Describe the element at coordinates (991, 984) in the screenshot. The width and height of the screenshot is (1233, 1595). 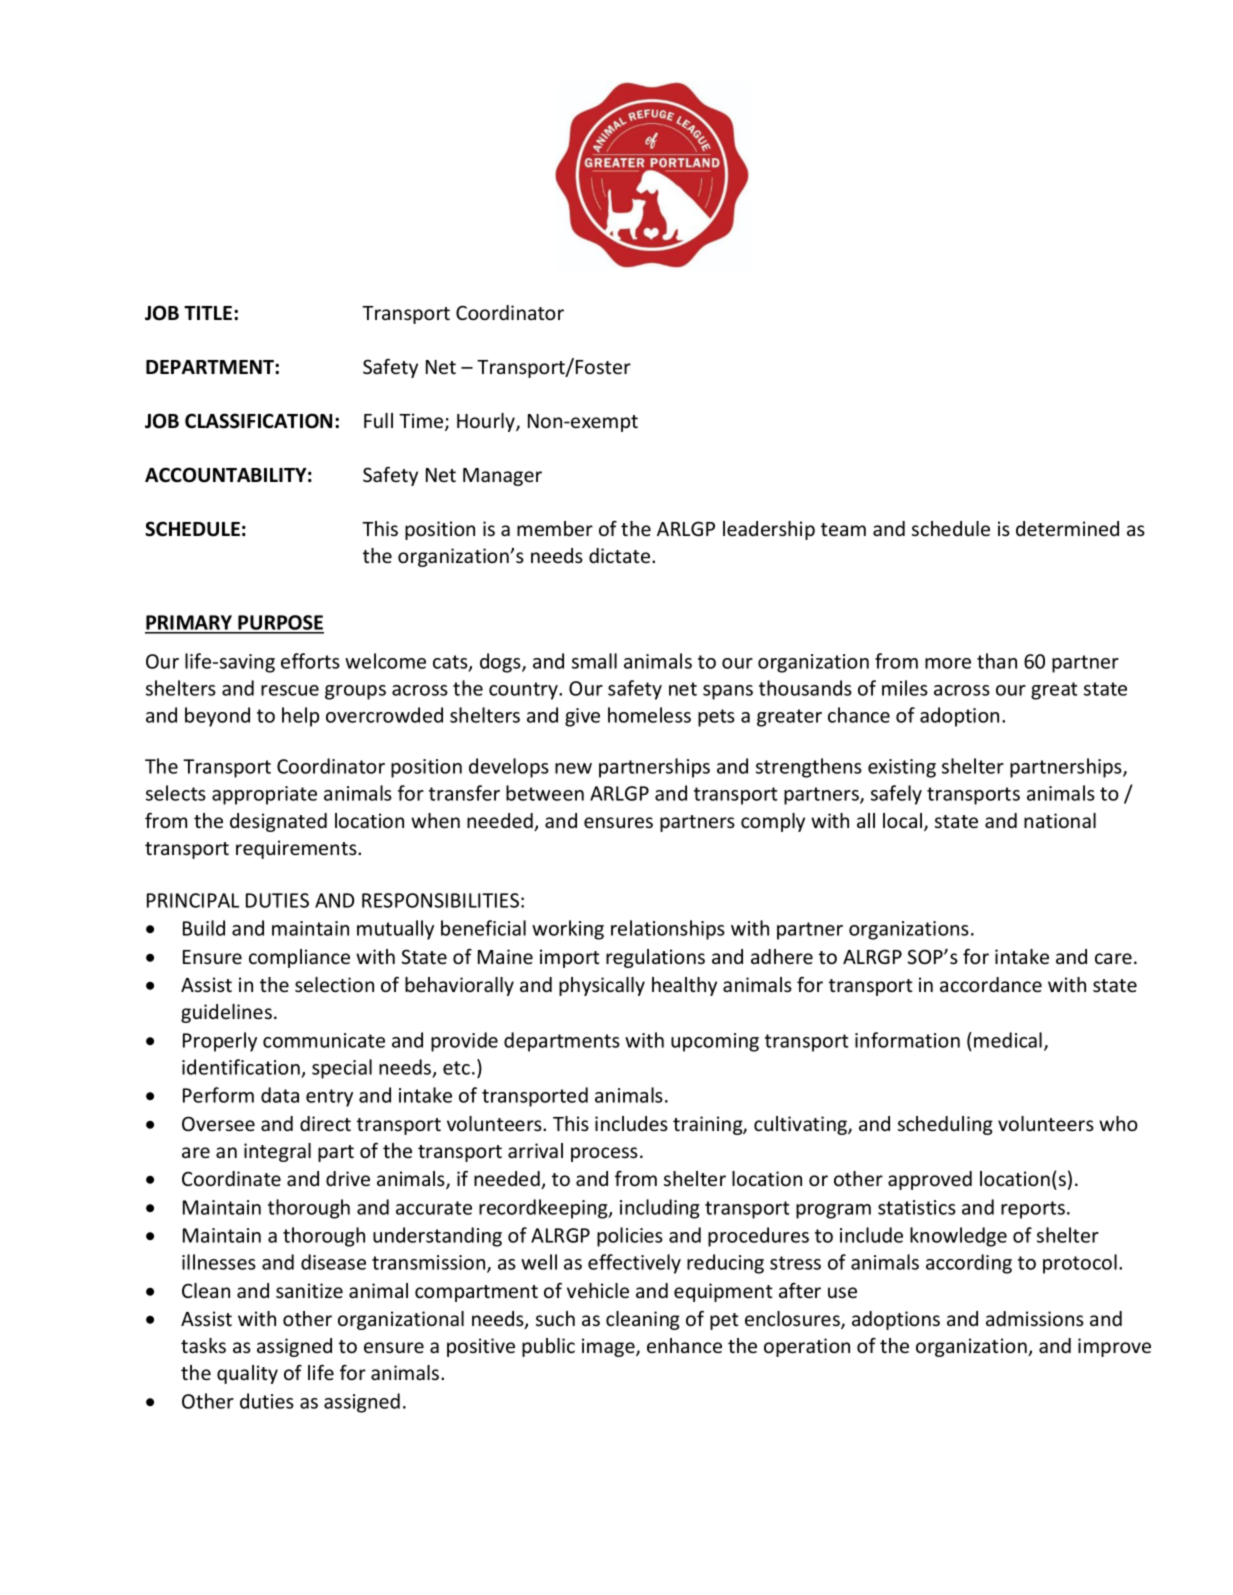
I see `accordance` at that location.
